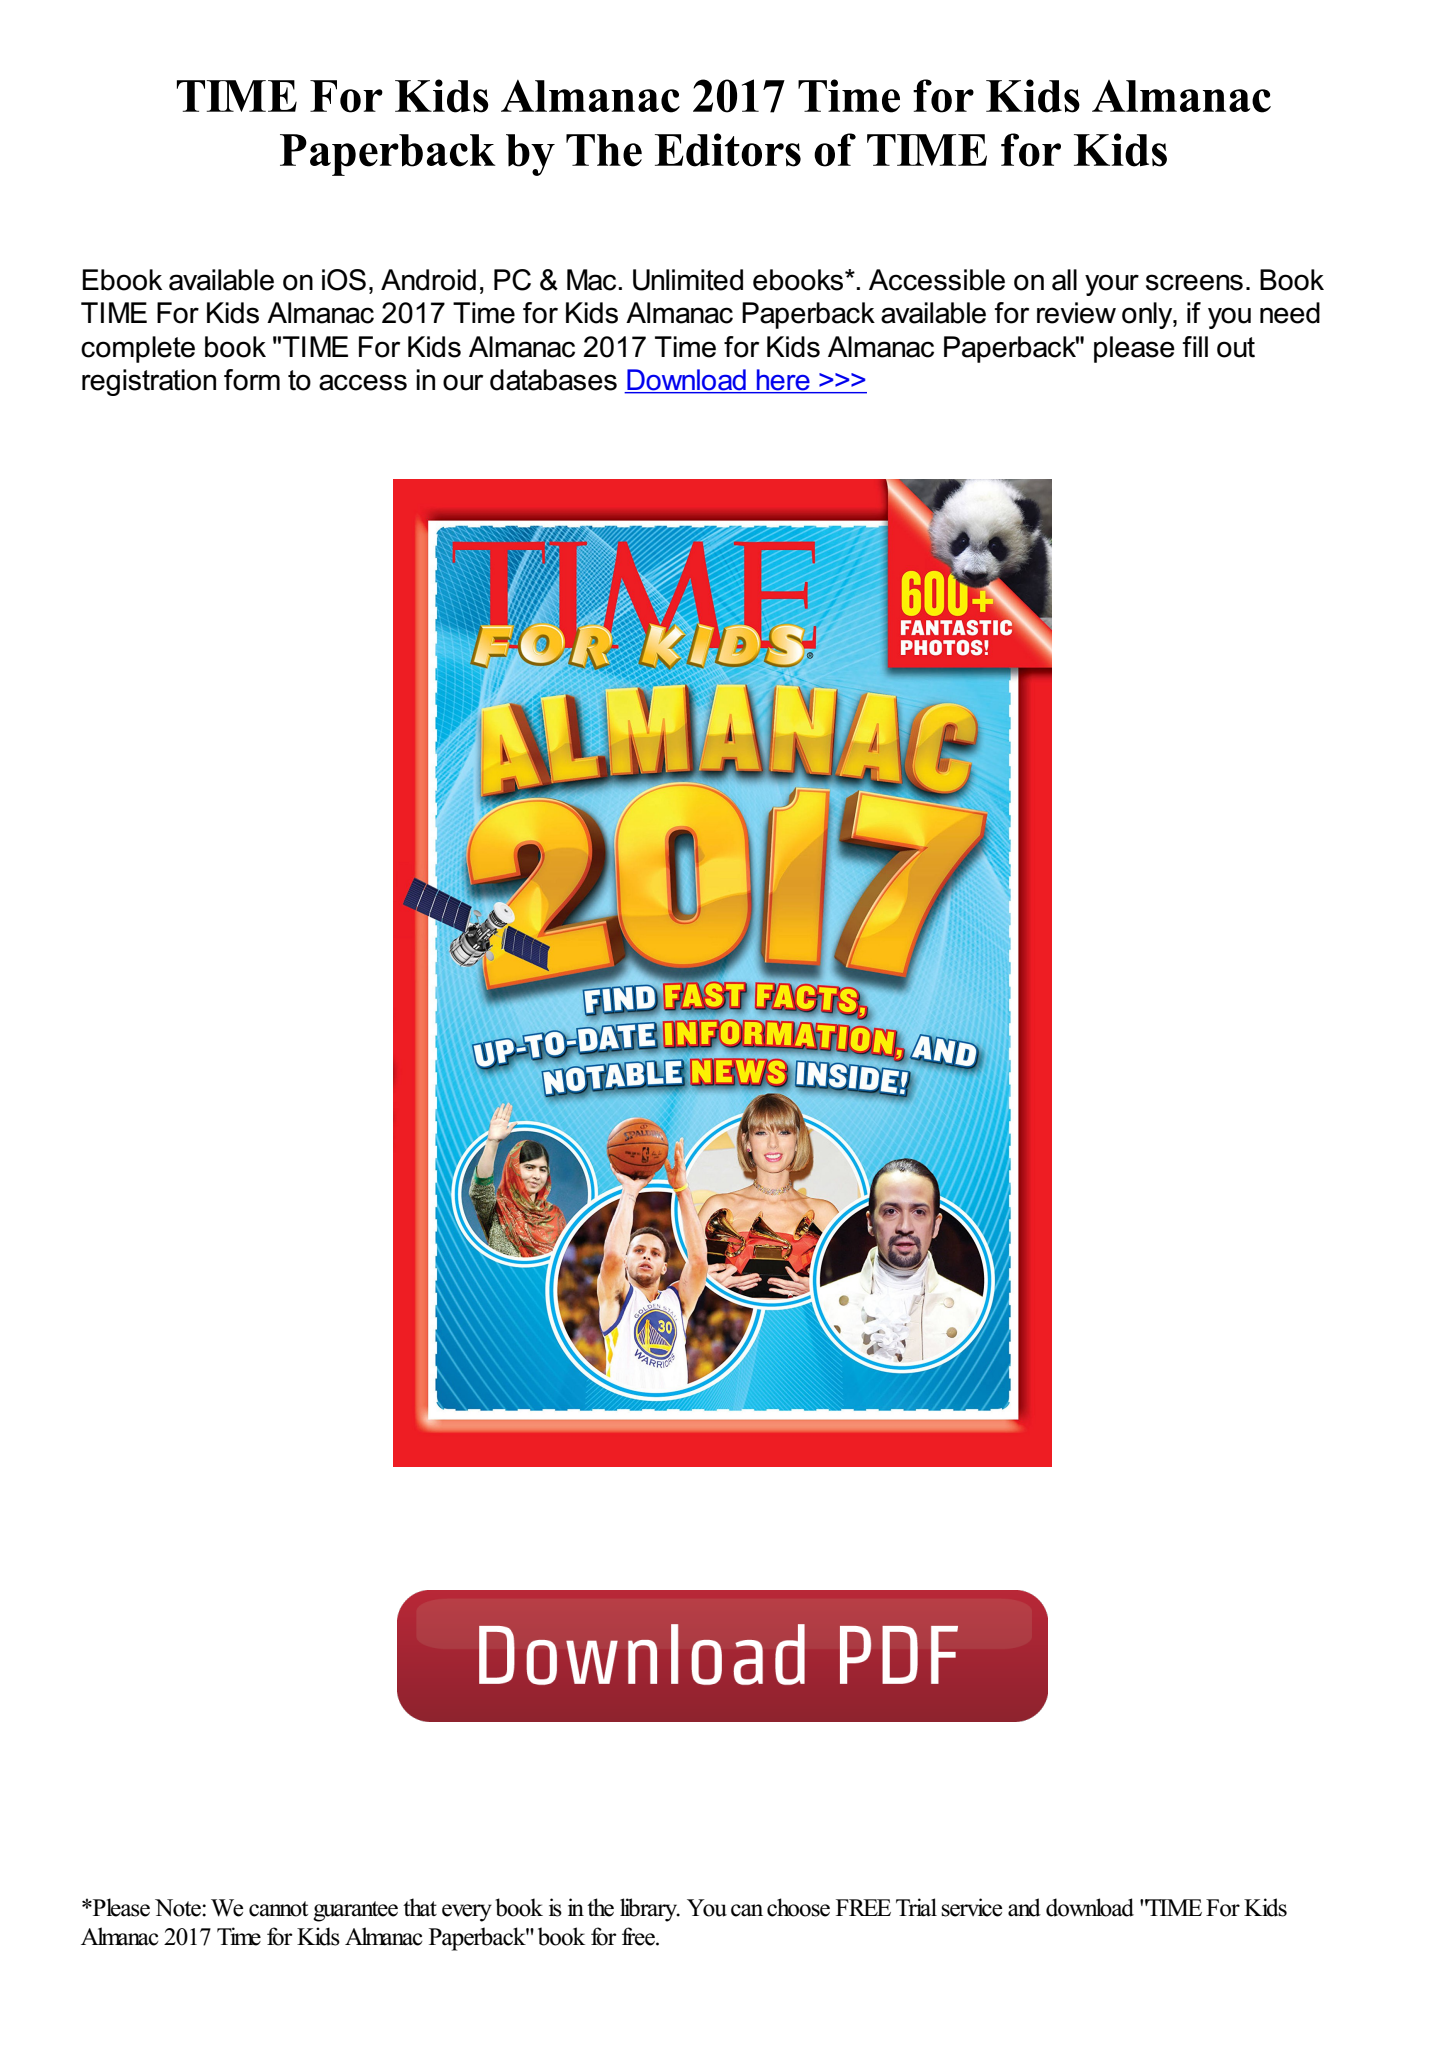  Describe the element at coordinates (1194, 282) in the page. I see `screens` at that location.
